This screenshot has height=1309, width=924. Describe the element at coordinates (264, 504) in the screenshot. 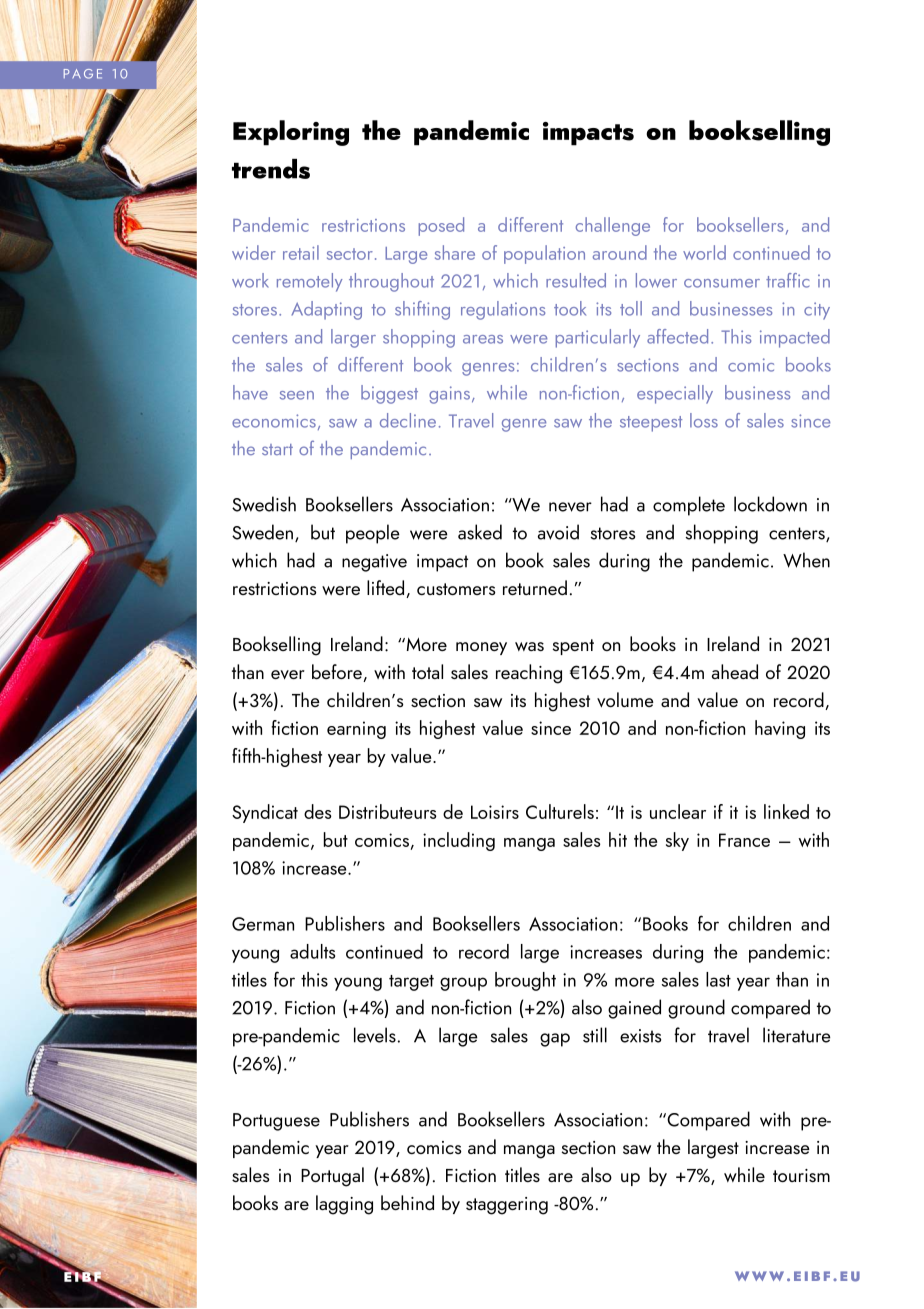

I see `Swedish` at that location.
